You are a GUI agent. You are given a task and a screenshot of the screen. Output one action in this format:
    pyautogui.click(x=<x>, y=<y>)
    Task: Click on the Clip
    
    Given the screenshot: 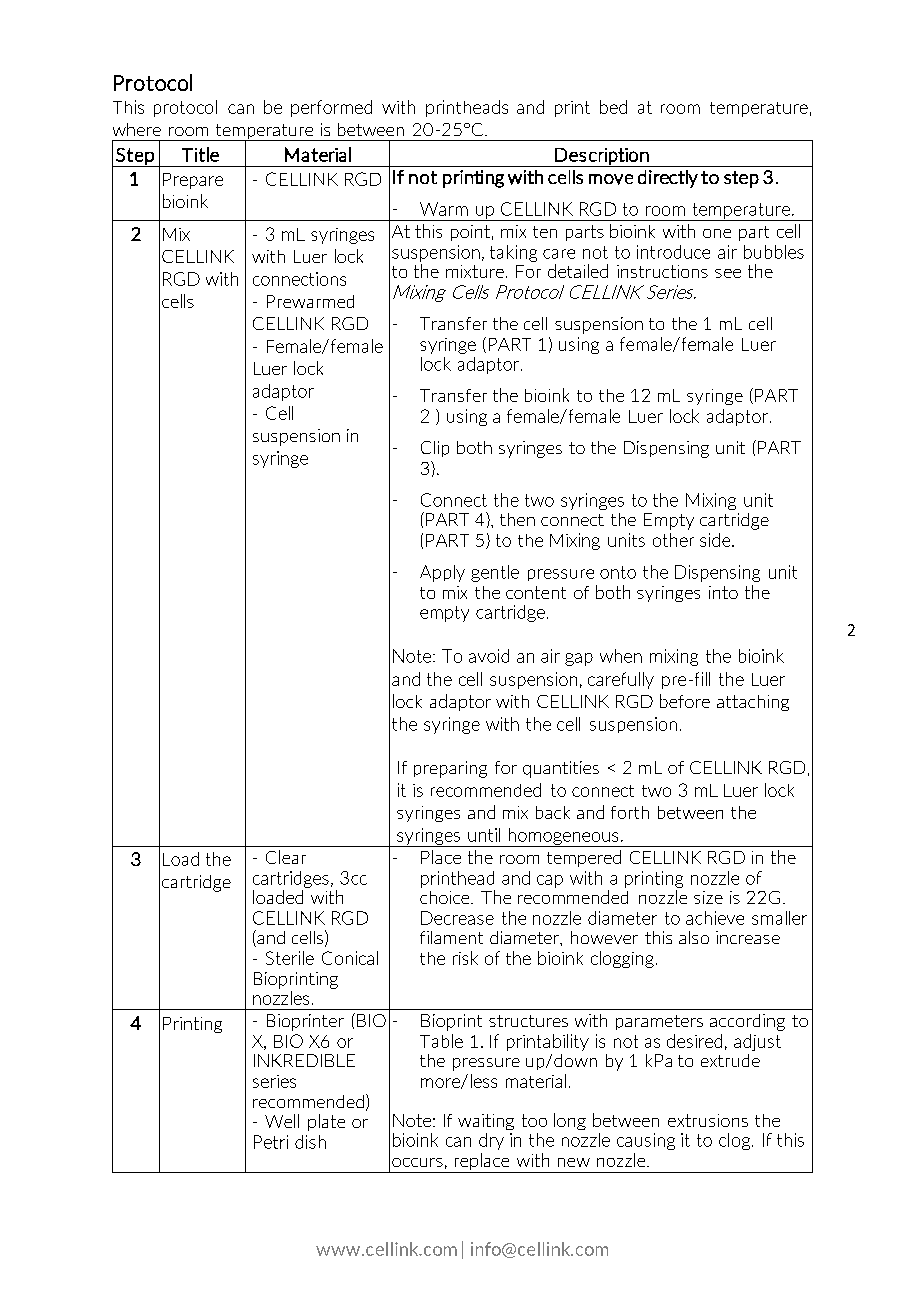 What is the action you would take?
    pyautogui.click(x=435, y=449)
